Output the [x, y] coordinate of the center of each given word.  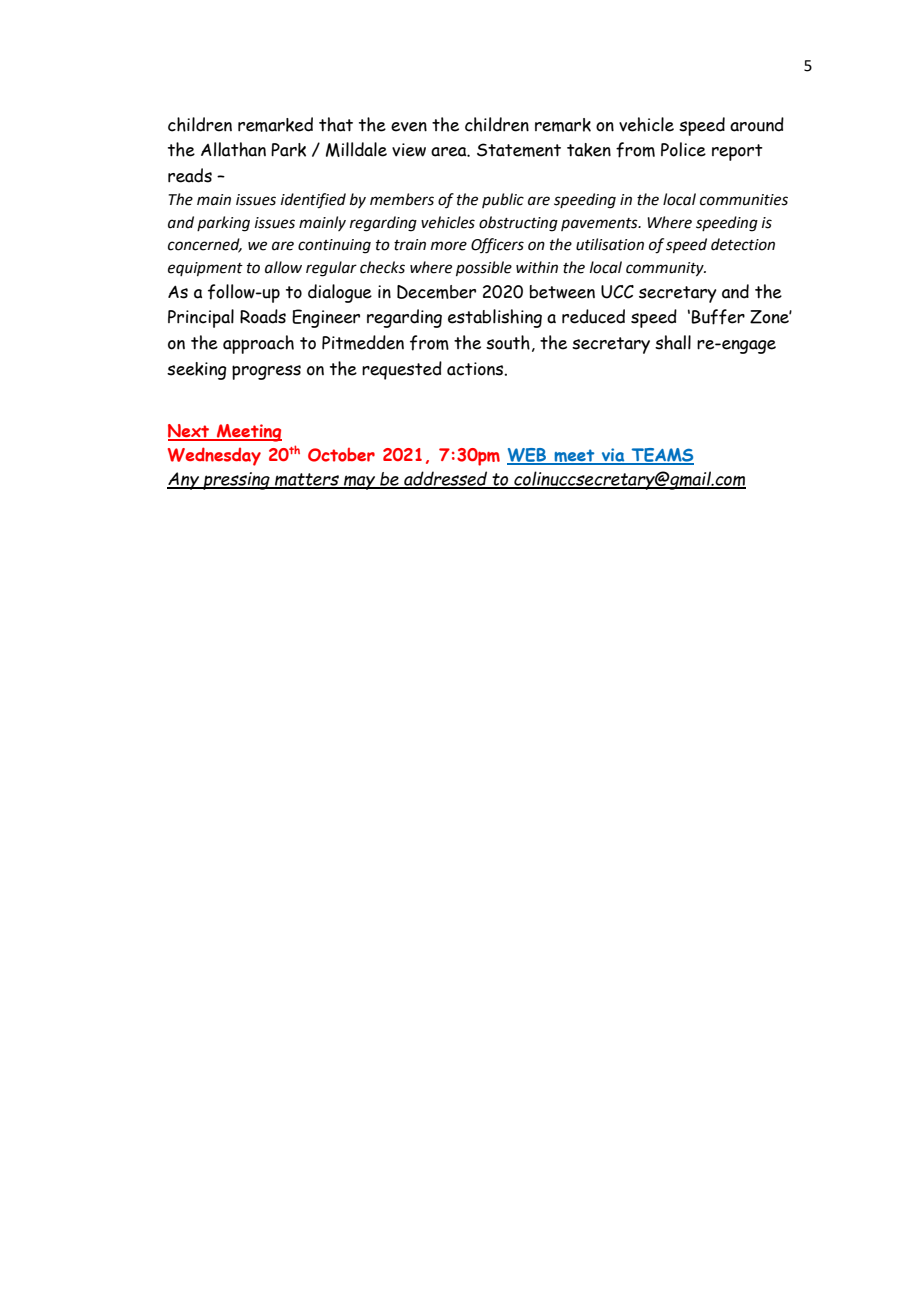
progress [266, 372]
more [449, 246]
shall [673, 342]
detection [743, 244]
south [508, 342]
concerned [205, 245]
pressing [236, 481]
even [409, 127]
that [336, 124]
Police [683, 149]
